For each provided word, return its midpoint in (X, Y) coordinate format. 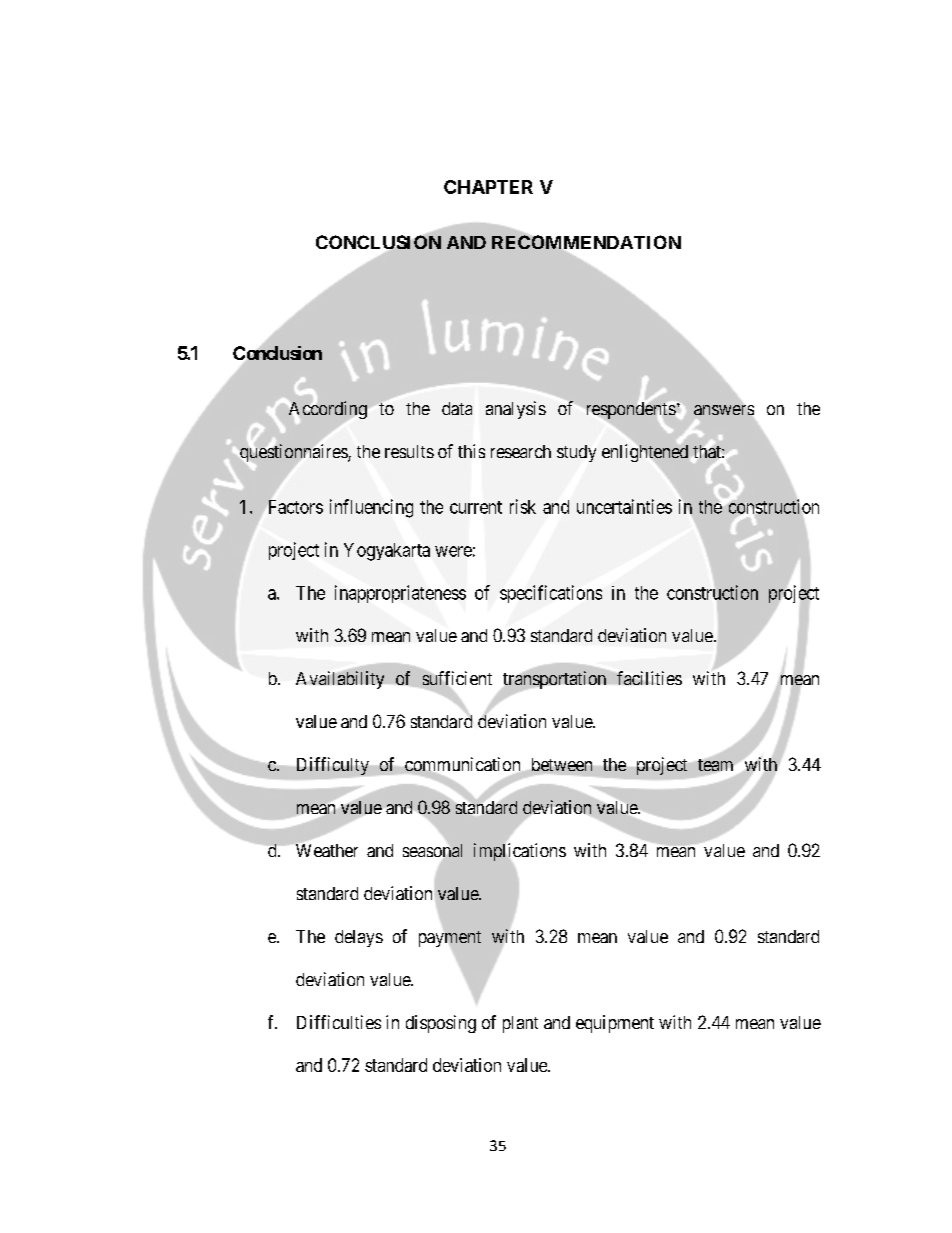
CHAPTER (488, 187)
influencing (371, 508)
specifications (551, 594)
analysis (516, 410)
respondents (630, 411)
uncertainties (624, 506)
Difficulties (339, 1022)
